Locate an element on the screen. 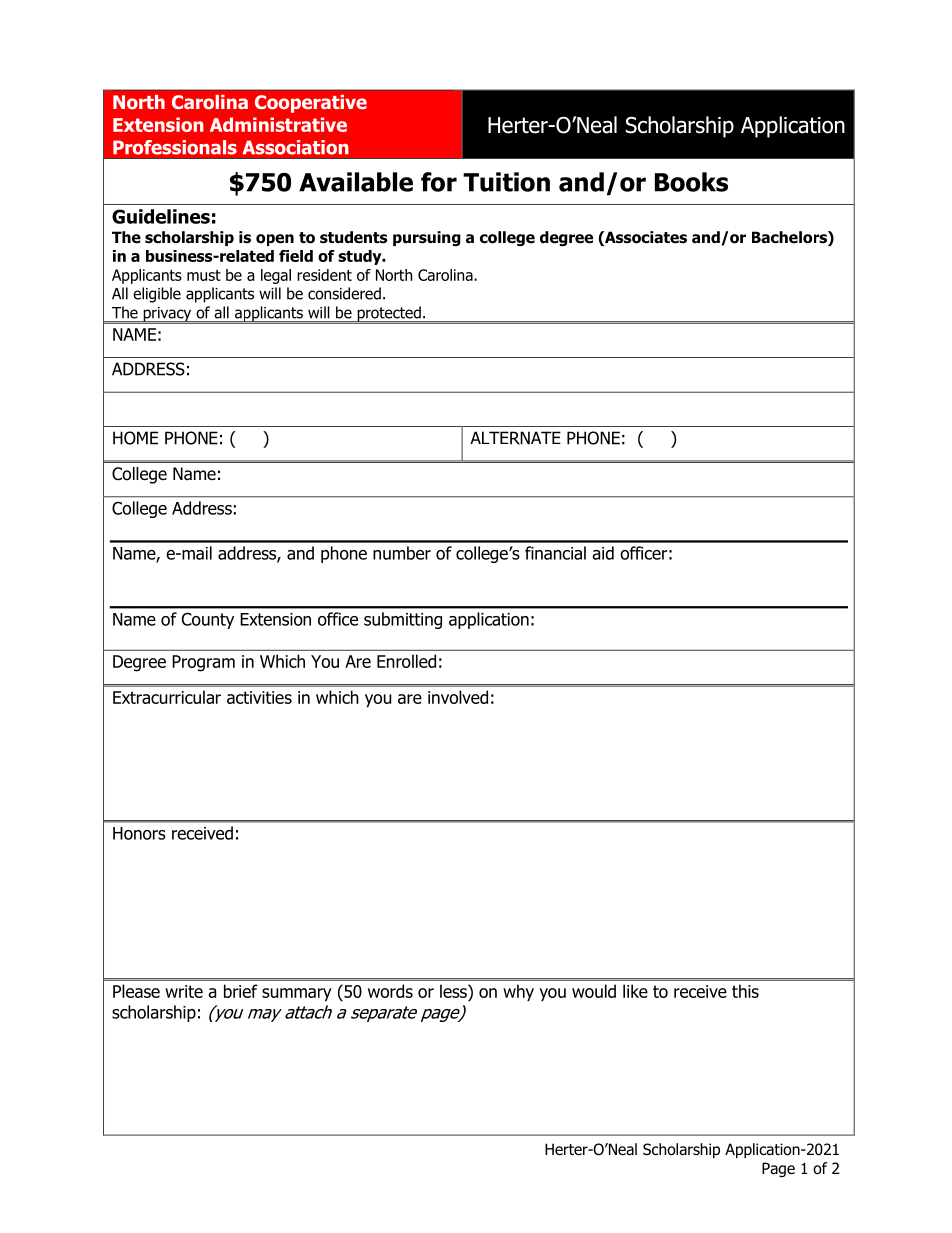 Image resolution: width=952 pixels, height=1233 pixels. like is located at coordinates (635, 991).
